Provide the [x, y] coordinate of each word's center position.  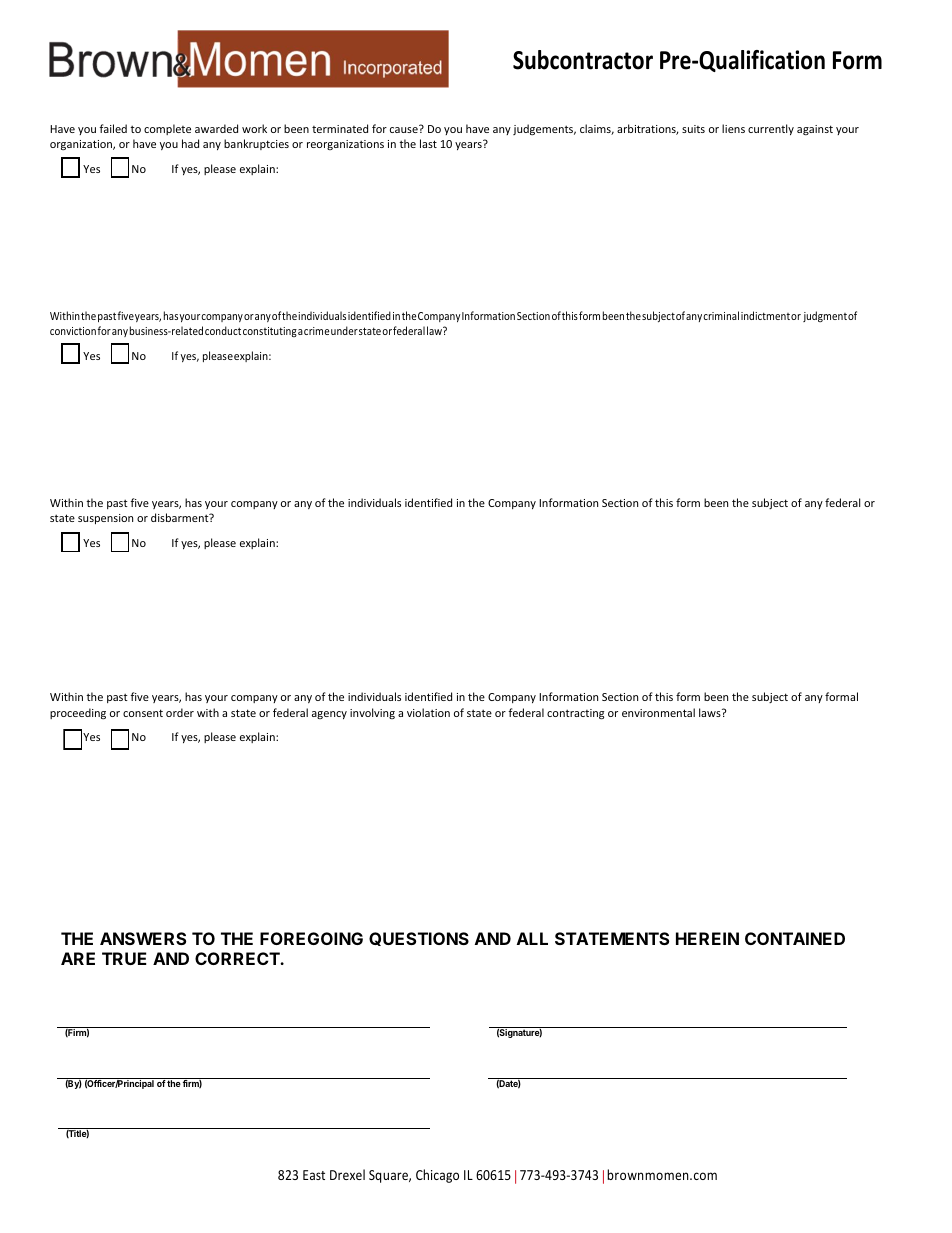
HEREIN [707, 938]
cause [405, 129]
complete [167, 129]
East [314, 1175]
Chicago [437, 1176]
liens [733, 128]
